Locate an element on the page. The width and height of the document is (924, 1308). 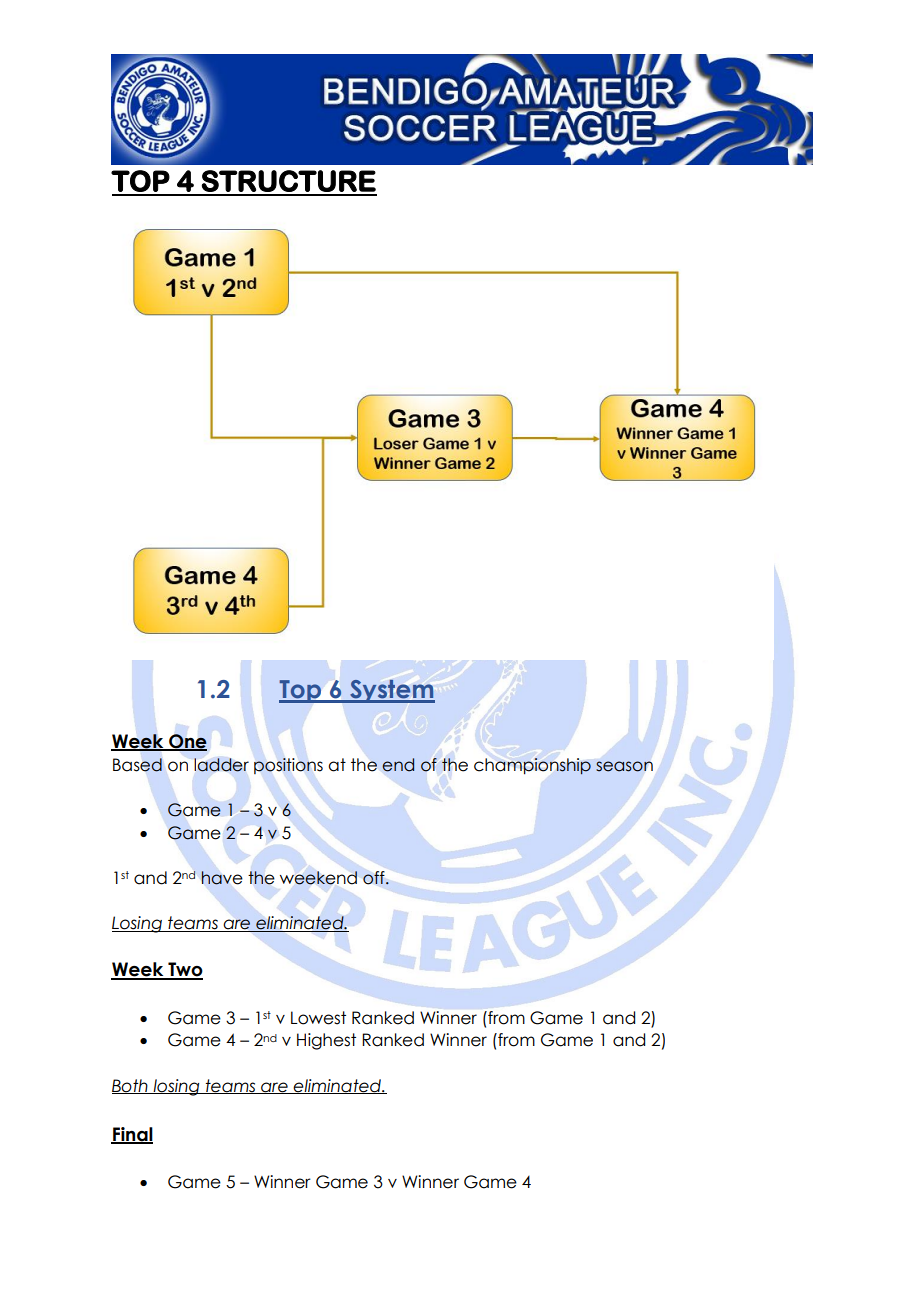
Two is located at coordinates (184, 970).
